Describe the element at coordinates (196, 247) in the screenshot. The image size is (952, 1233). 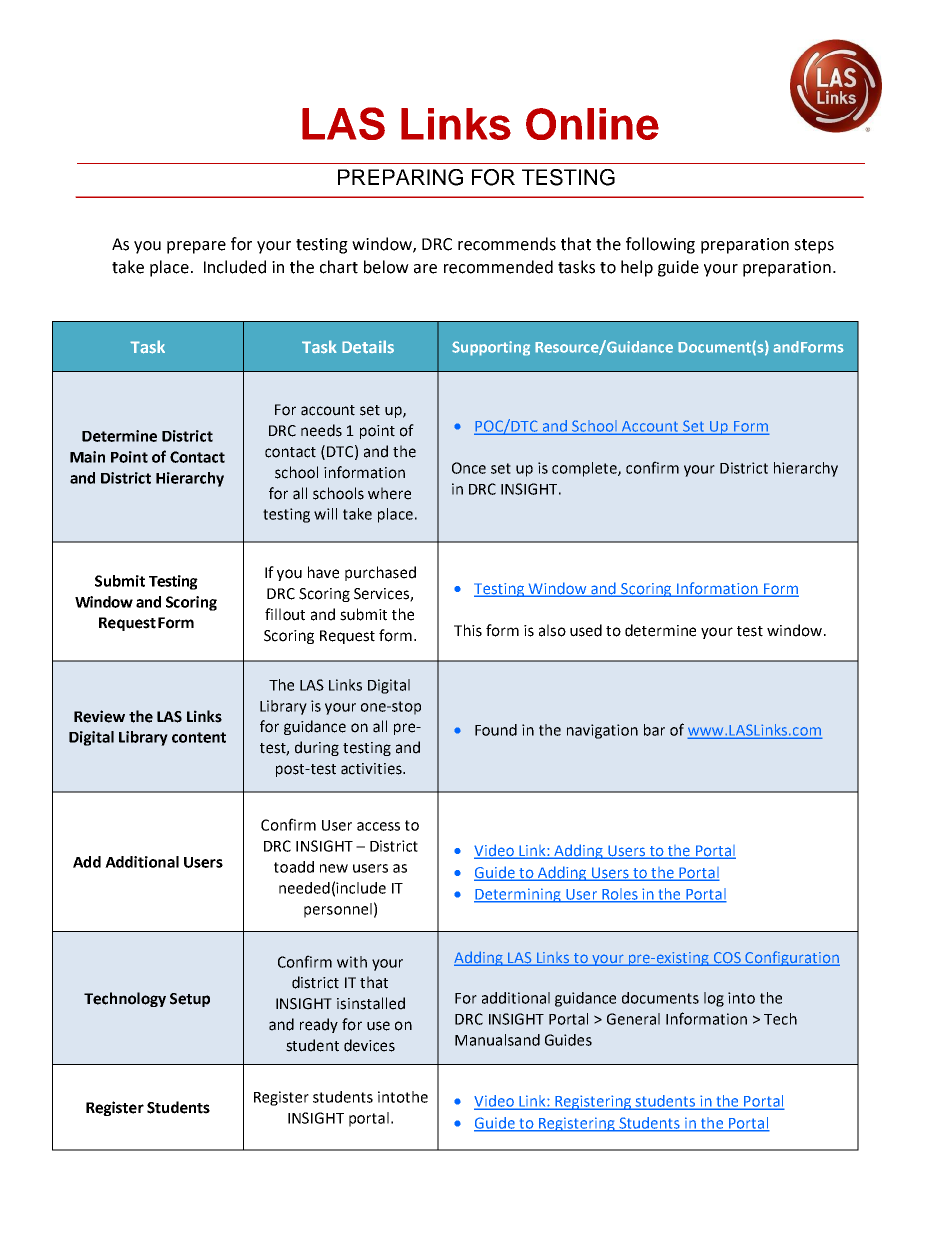
I see `prepare` at that location.
